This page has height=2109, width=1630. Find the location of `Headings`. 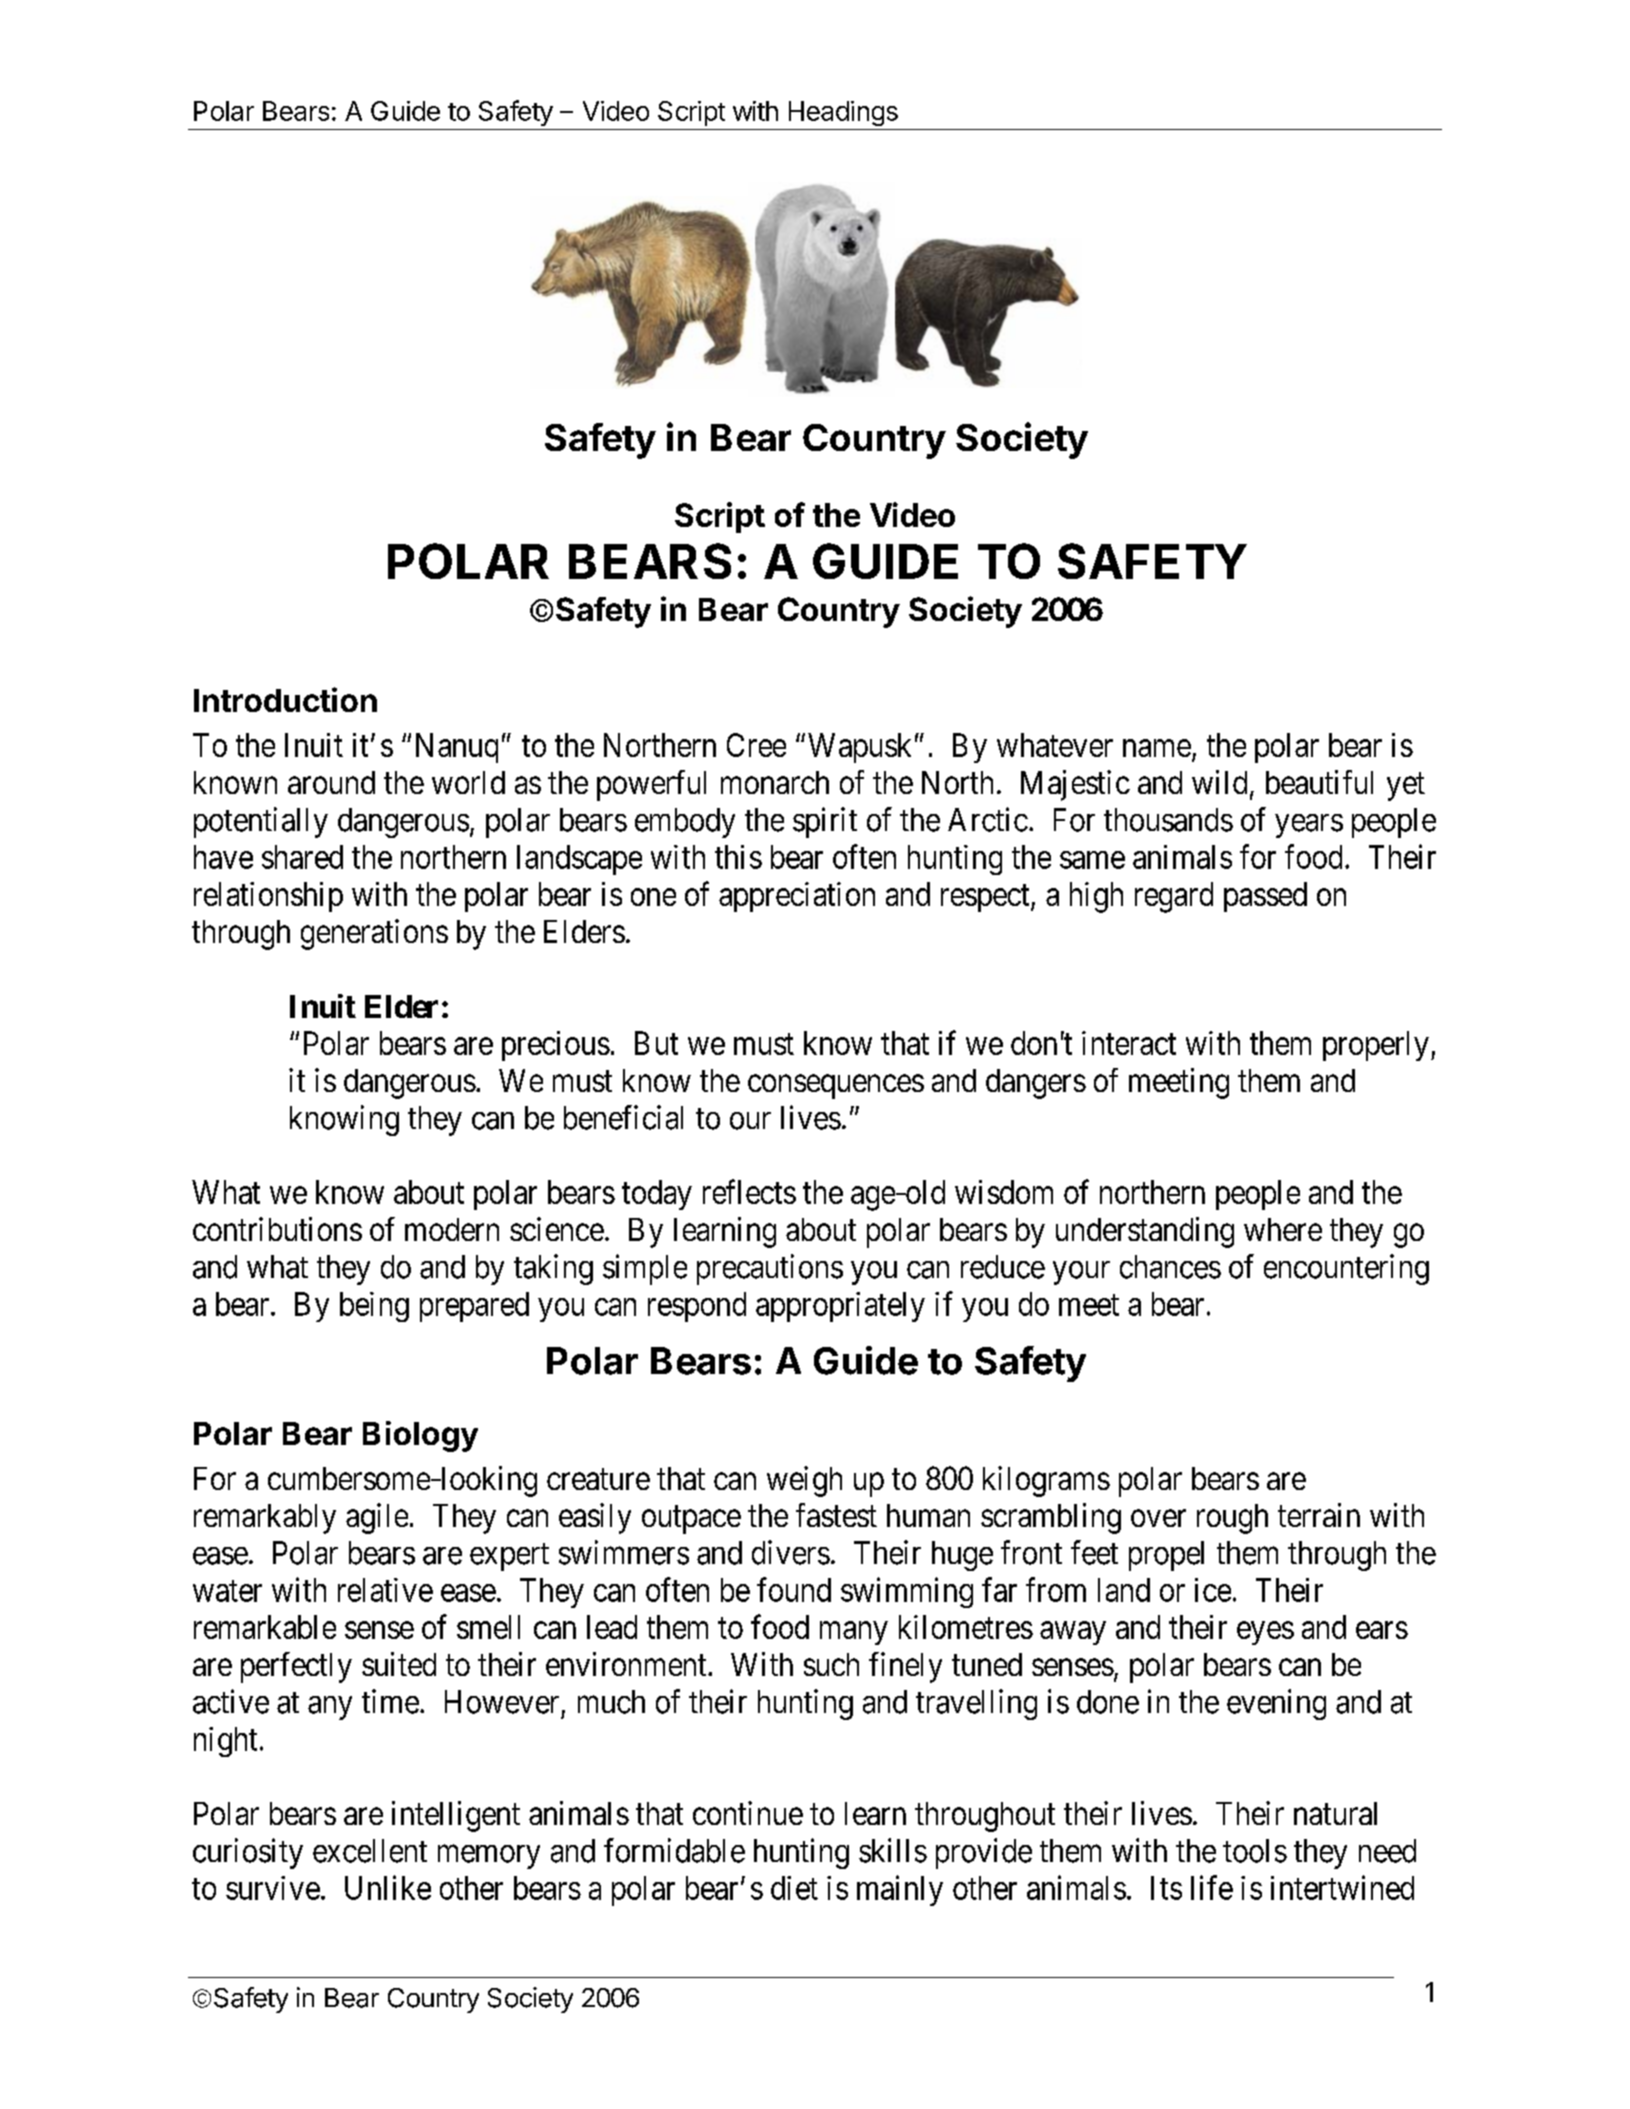

Headings is located at coordinates (843, 113).
